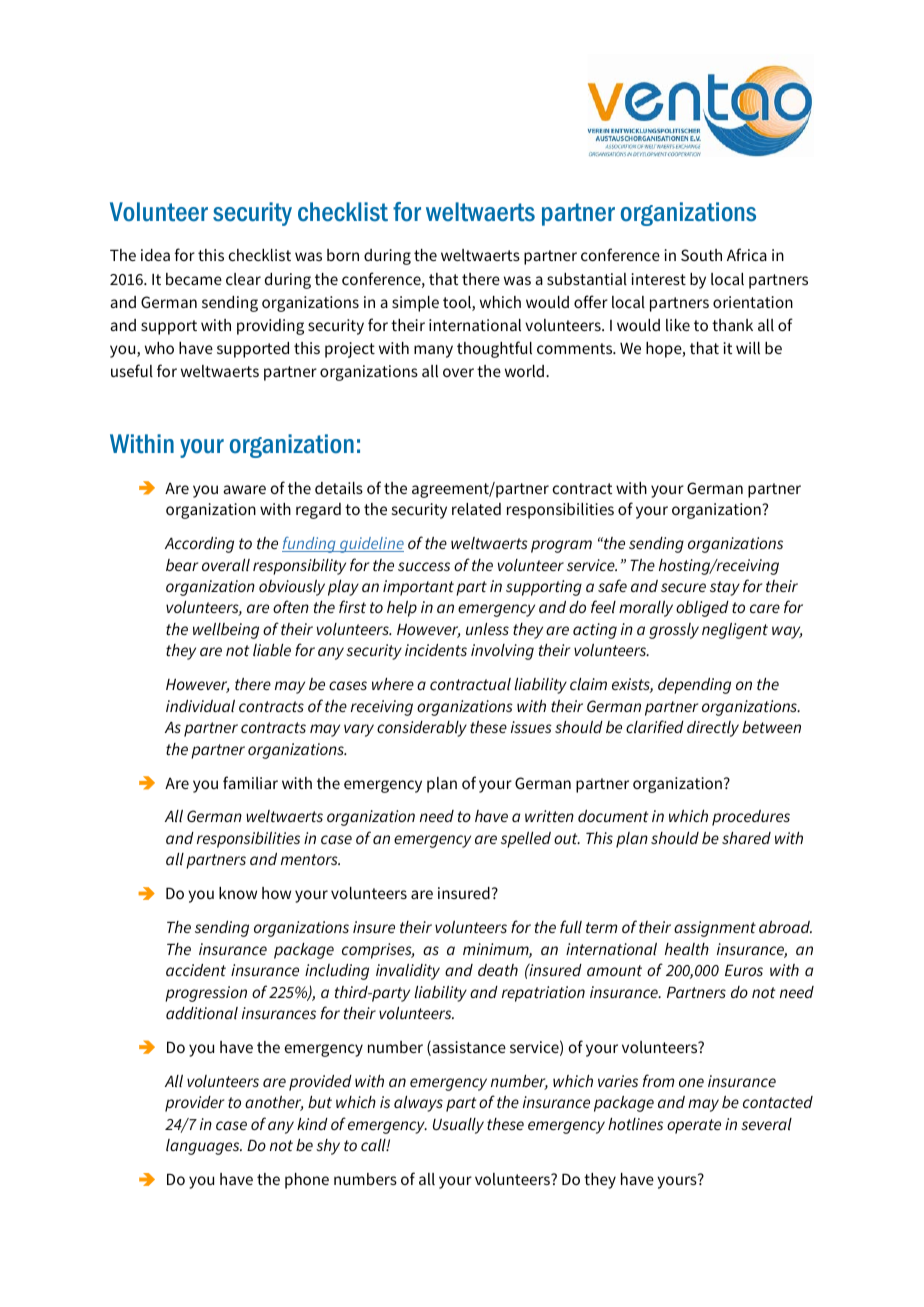 The height and width of the document is (1307, 924). What do you see at coordinates (701, 255) in the document?
I see `South` at bounding box center [701, 255].
